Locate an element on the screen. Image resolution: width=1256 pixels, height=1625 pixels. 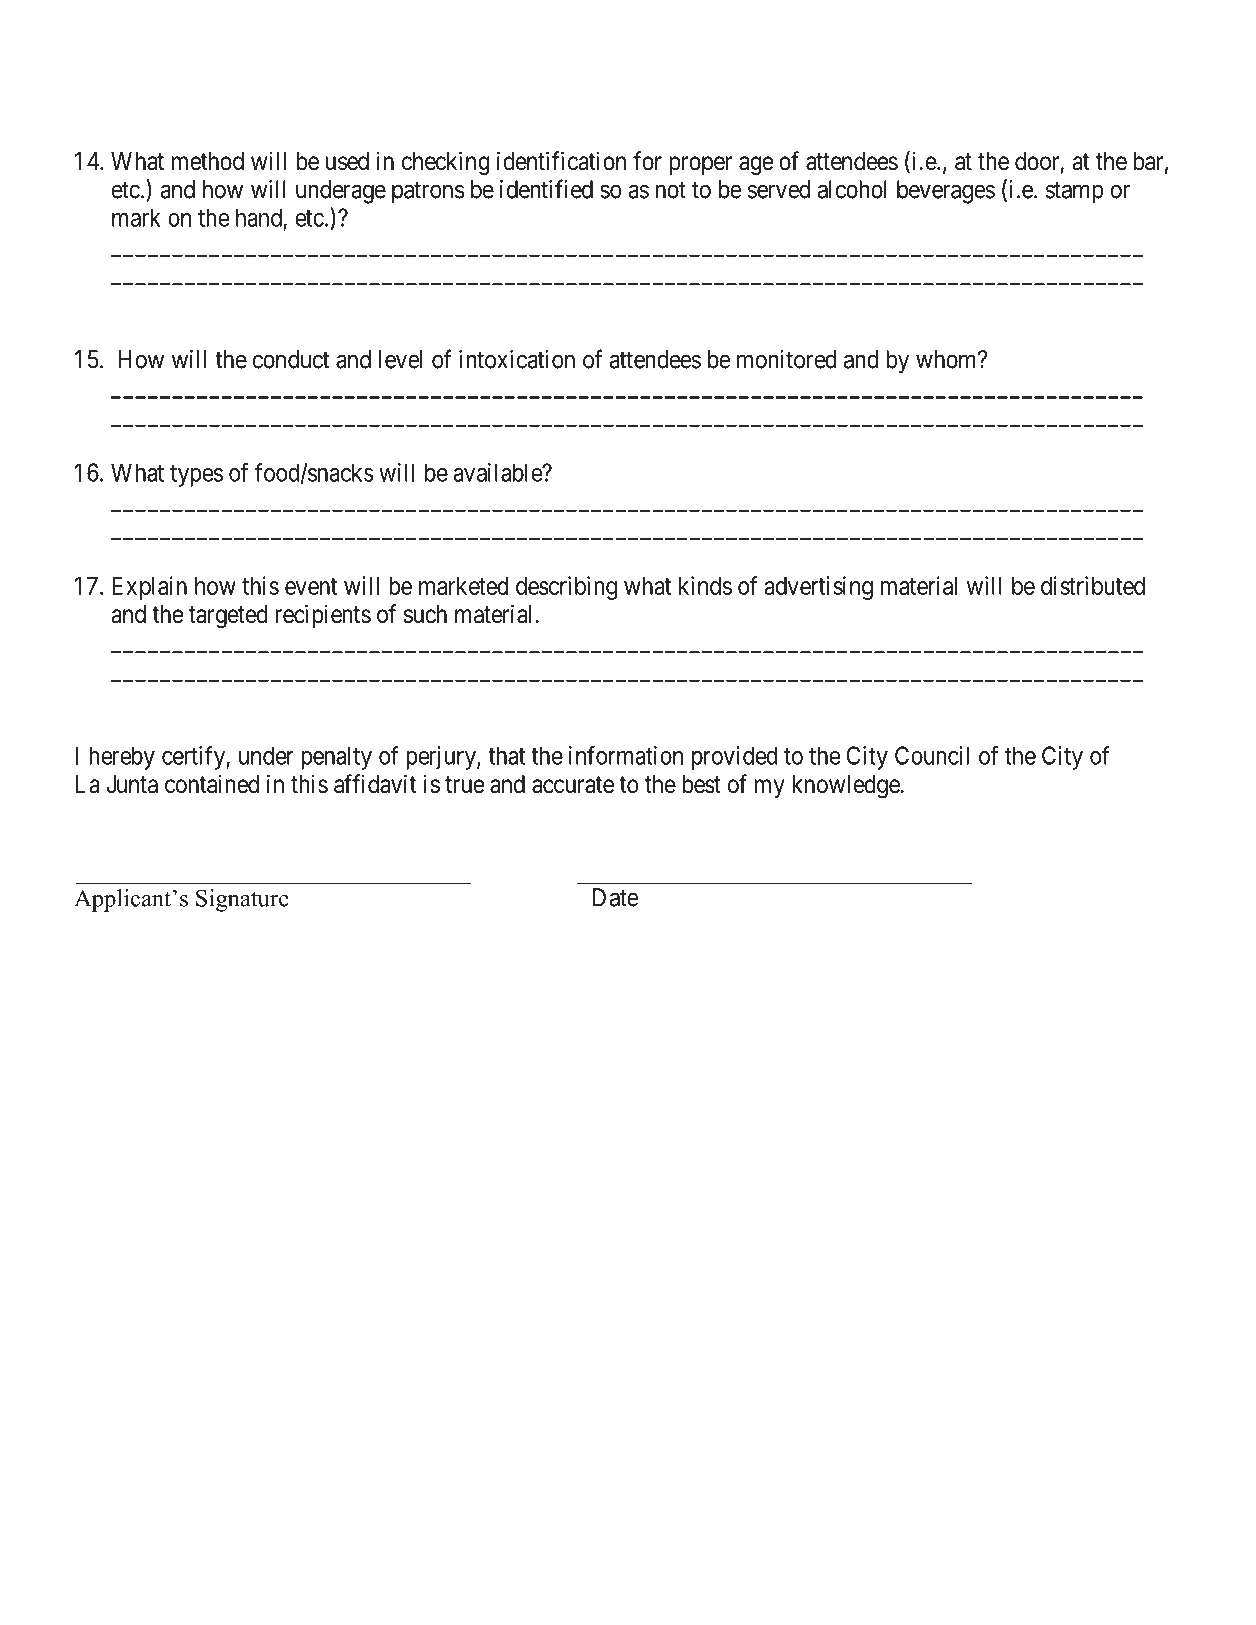
intoxication is located at coordinates (517, 359).
